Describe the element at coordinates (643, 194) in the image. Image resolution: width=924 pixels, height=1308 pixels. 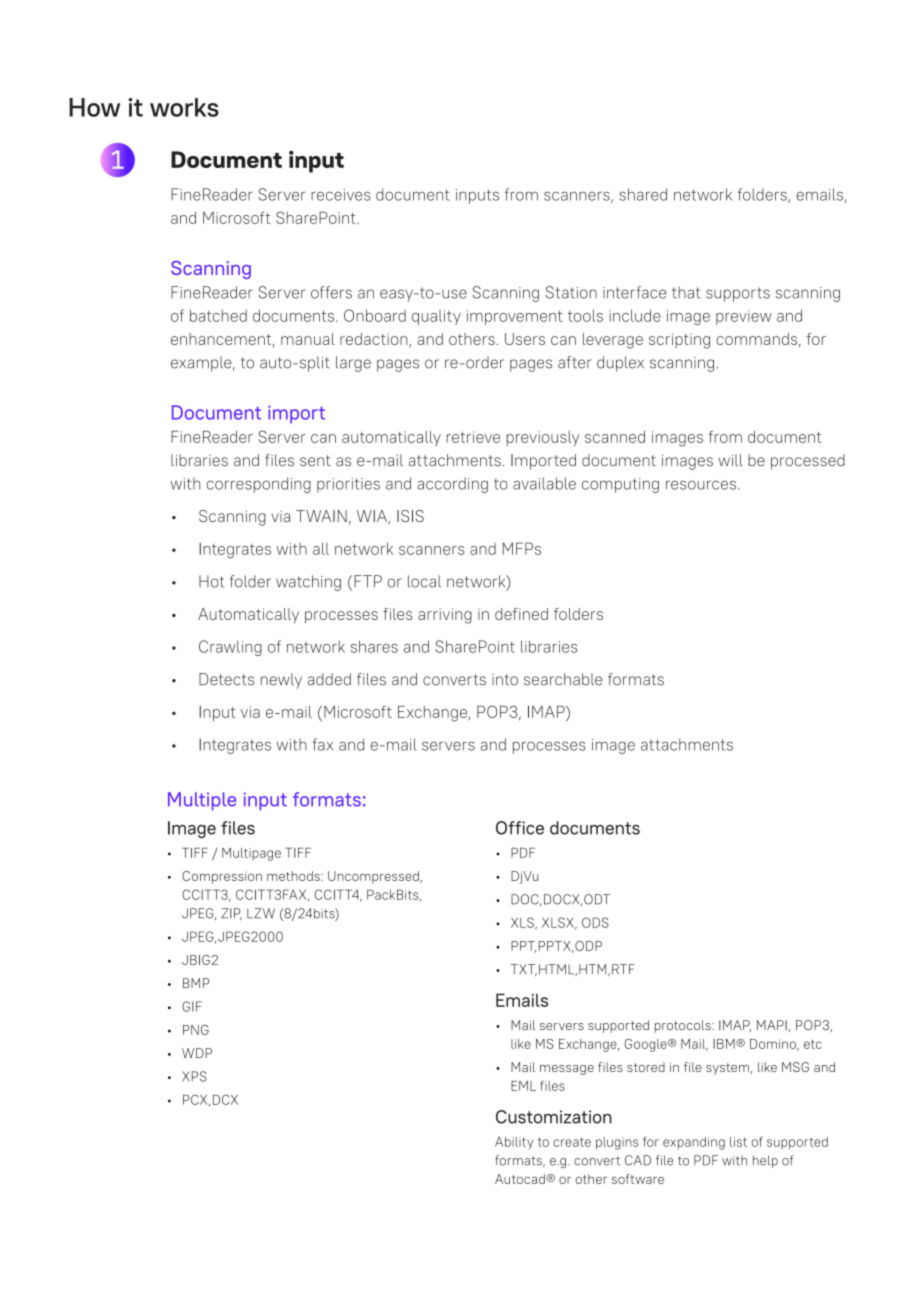
I see `shared` at that location.
